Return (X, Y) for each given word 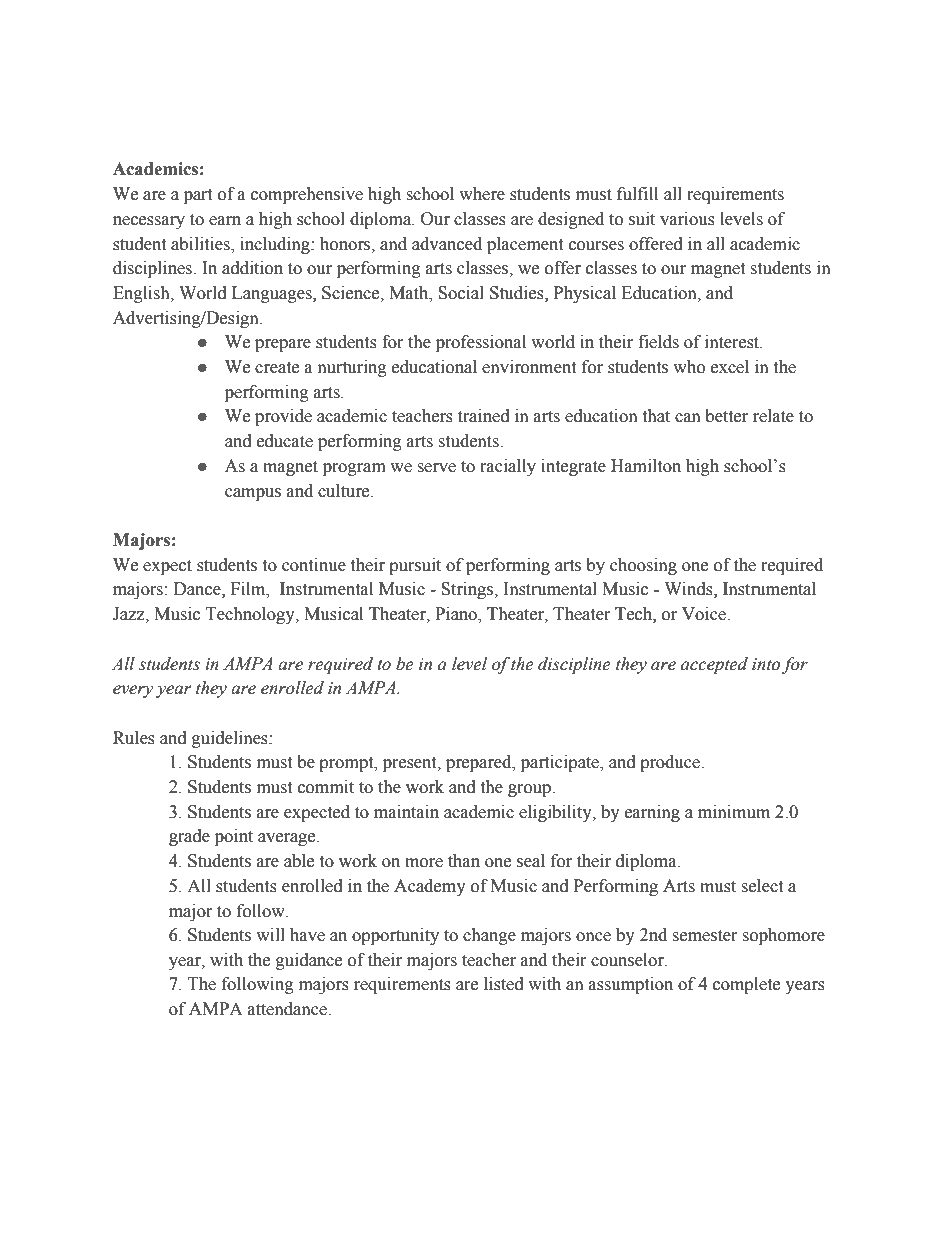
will (270, 934)
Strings (468, 590)
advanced (447, 244)
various (687, 219)
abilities (201, 244)
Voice (705, 614)
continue (314, 565)
